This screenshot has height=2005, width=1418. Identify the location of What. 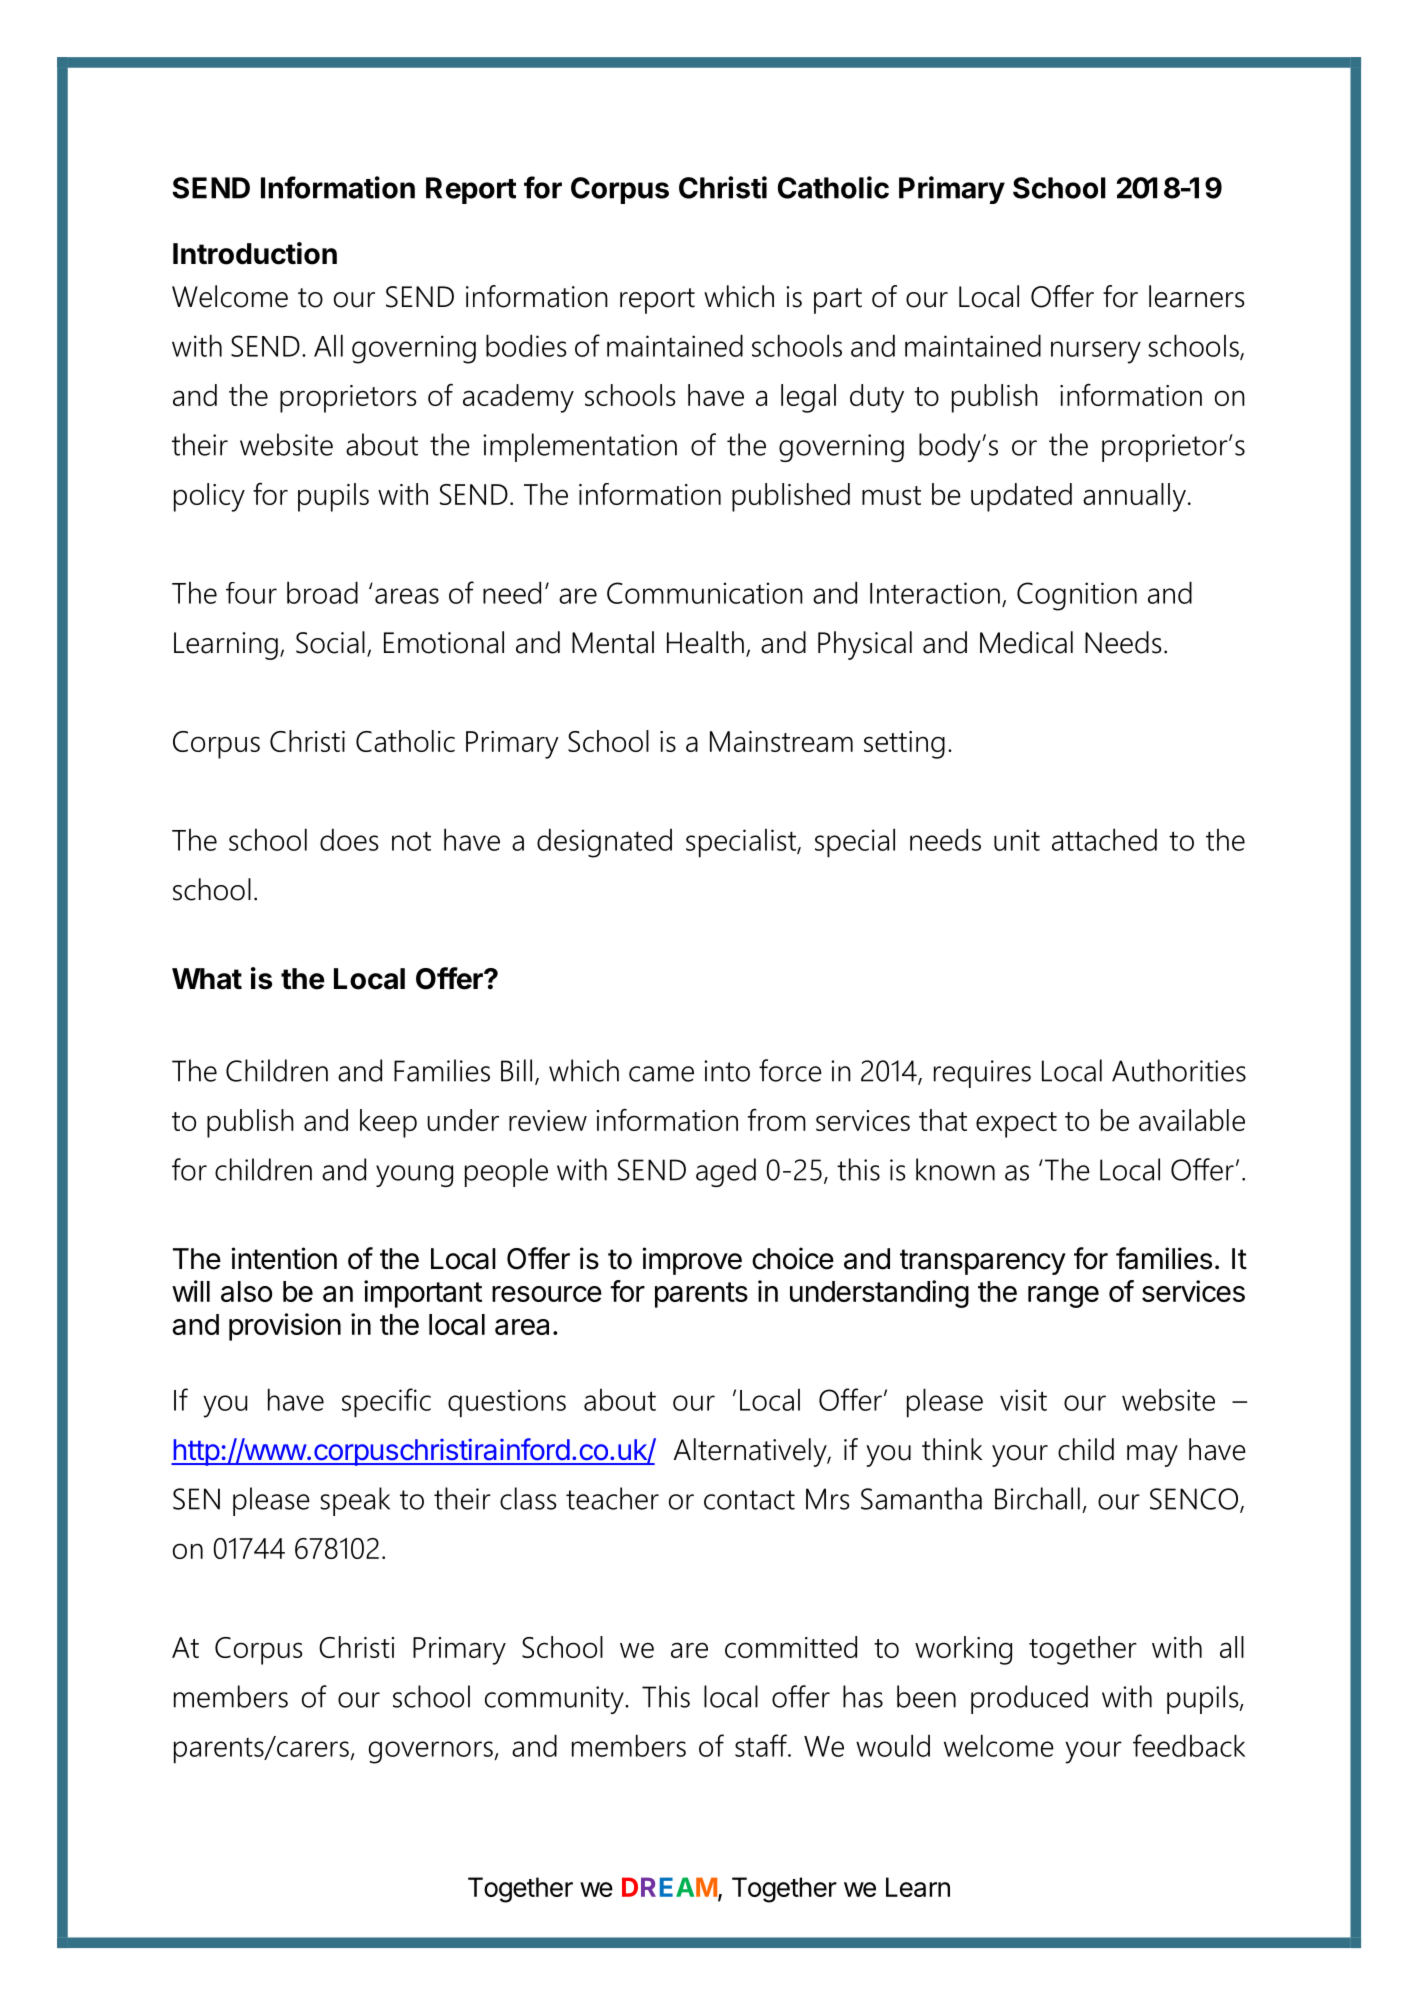
(207, 979).
